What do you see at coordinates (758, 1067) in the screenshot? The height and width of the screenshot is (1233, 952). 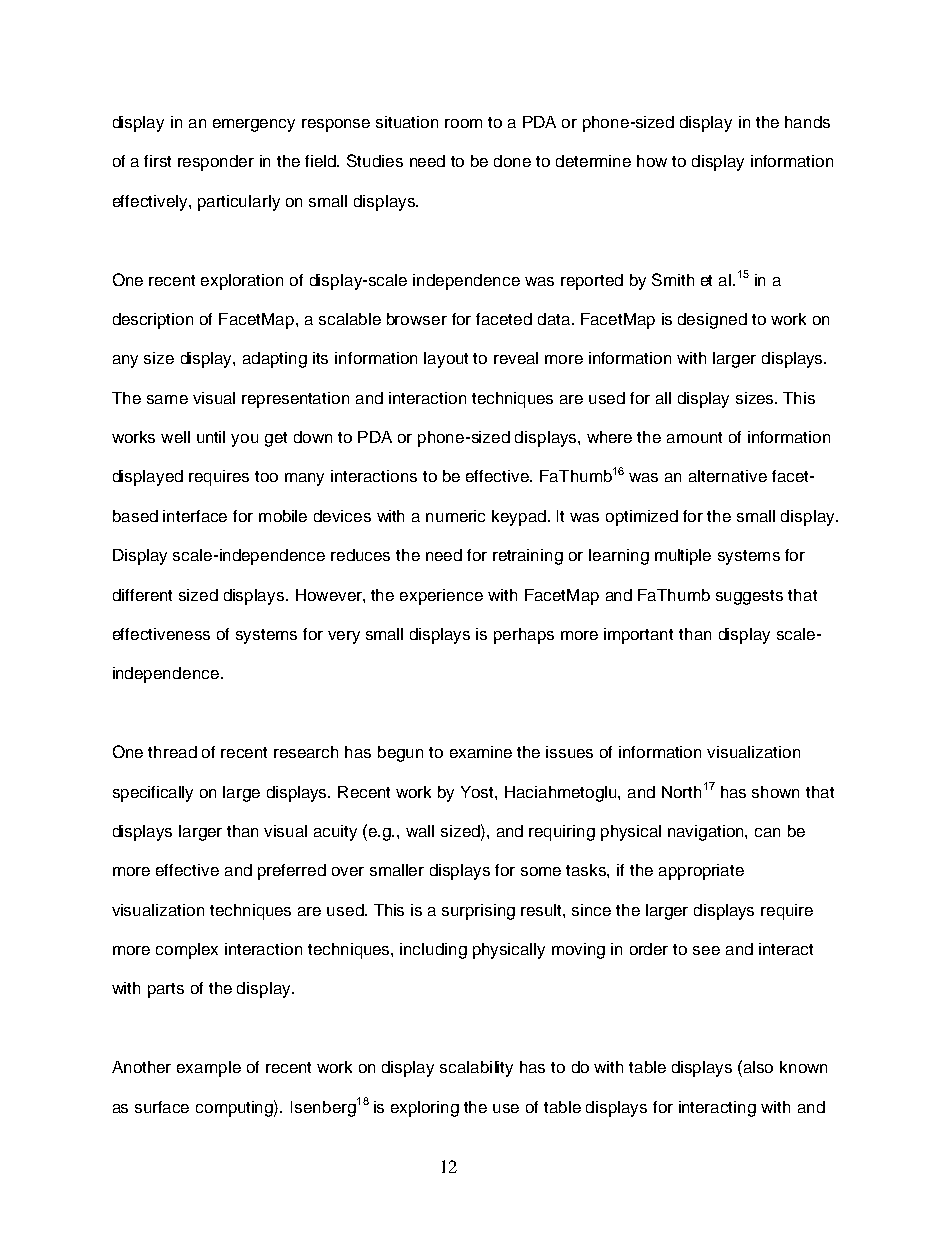 I see `also` at bounding box center [758, 1067].
